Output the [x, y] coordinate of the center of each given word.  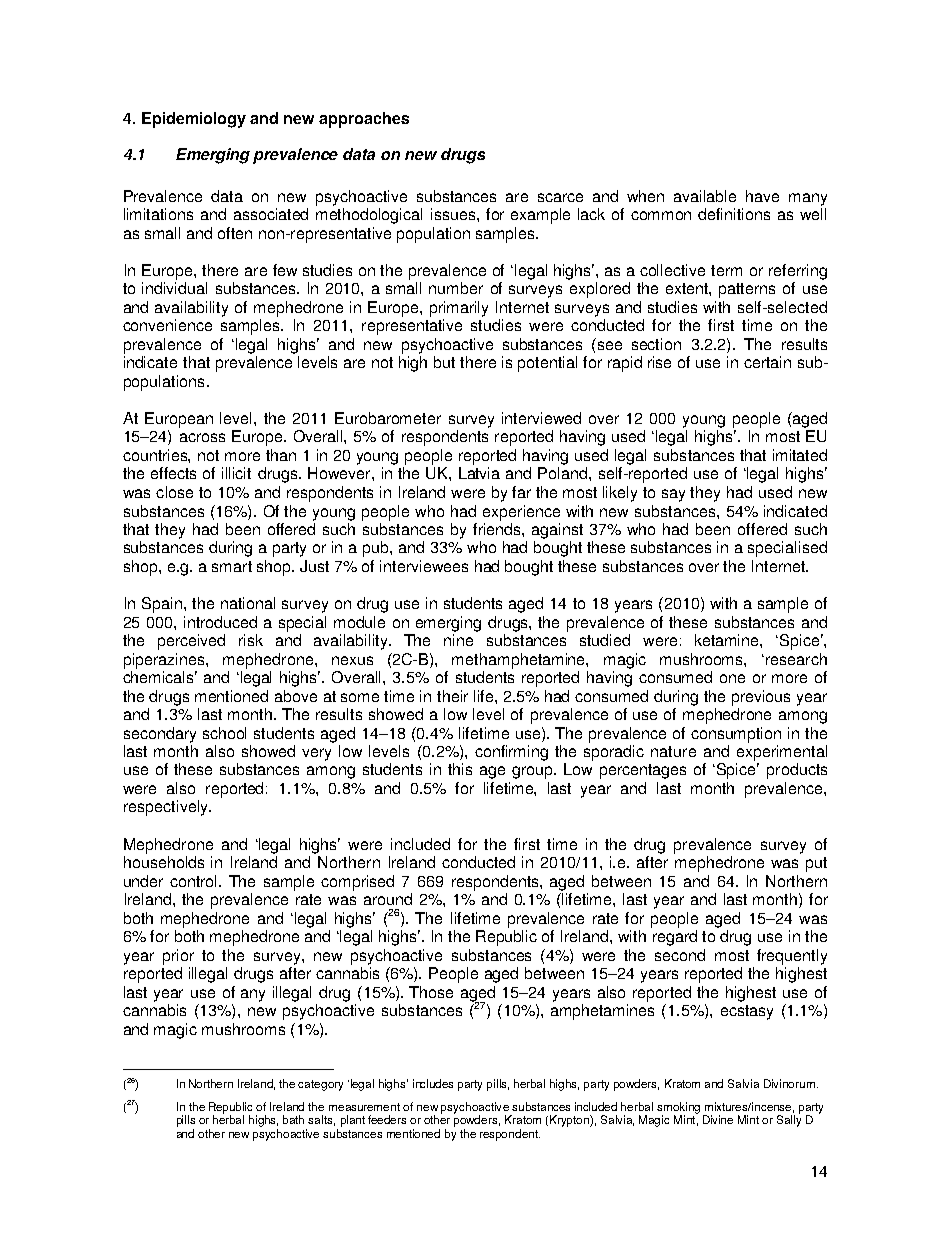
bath [293, 1119]
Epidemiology [194, 120]
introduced [220, 622]
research [796, 659]
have [762, 196]
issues [454, 214]
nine [458, 640]
